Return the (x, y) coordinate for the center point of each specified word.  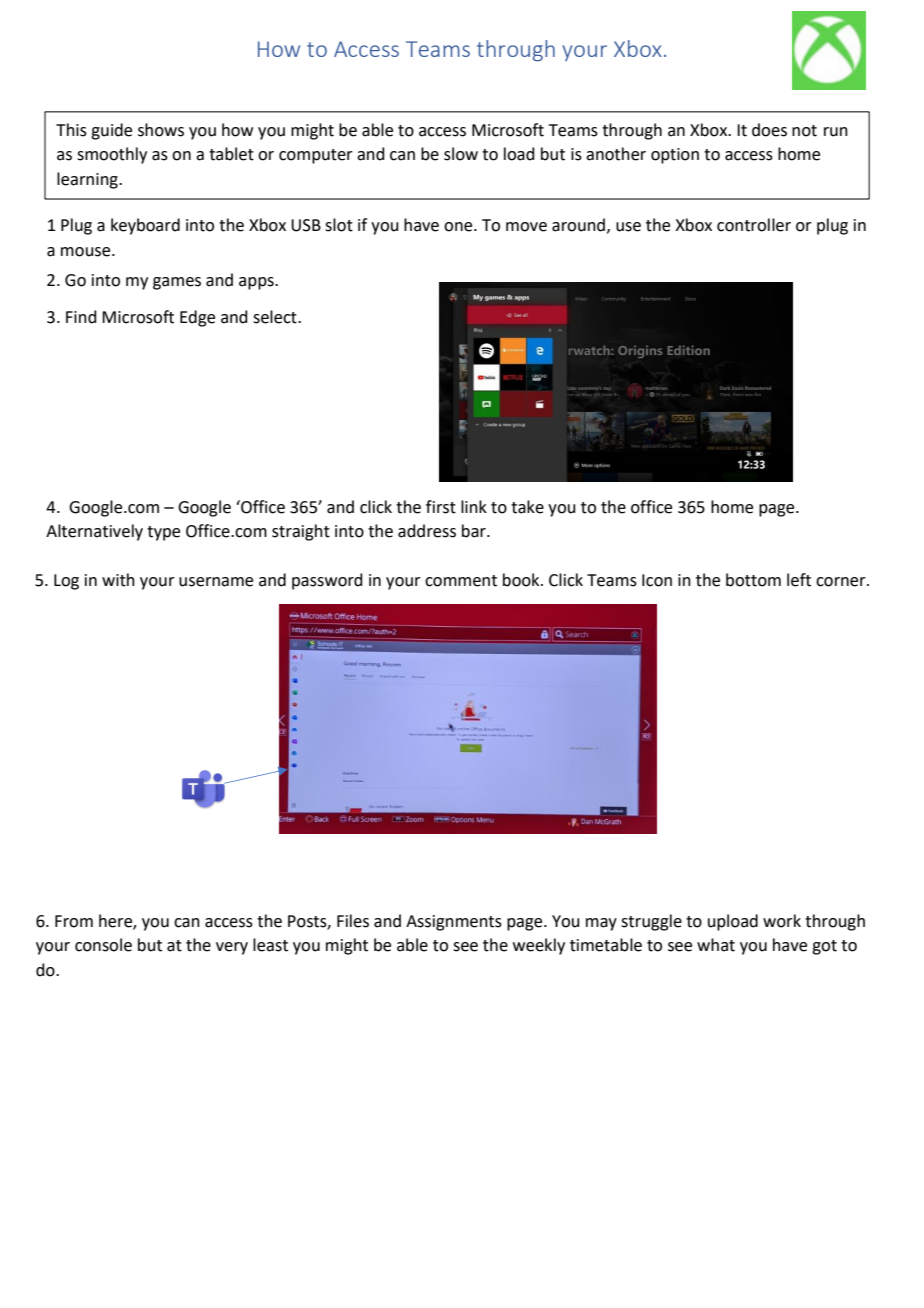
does (769, 130)
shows (161, 130)
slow (461, 154)
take (527, 507)
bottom (753, 580)
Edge (197, 318)
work (782, 921)
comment (461, 581)
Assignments (454, 923)
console (103, 945)
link (474, 506)
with (118, 580)
